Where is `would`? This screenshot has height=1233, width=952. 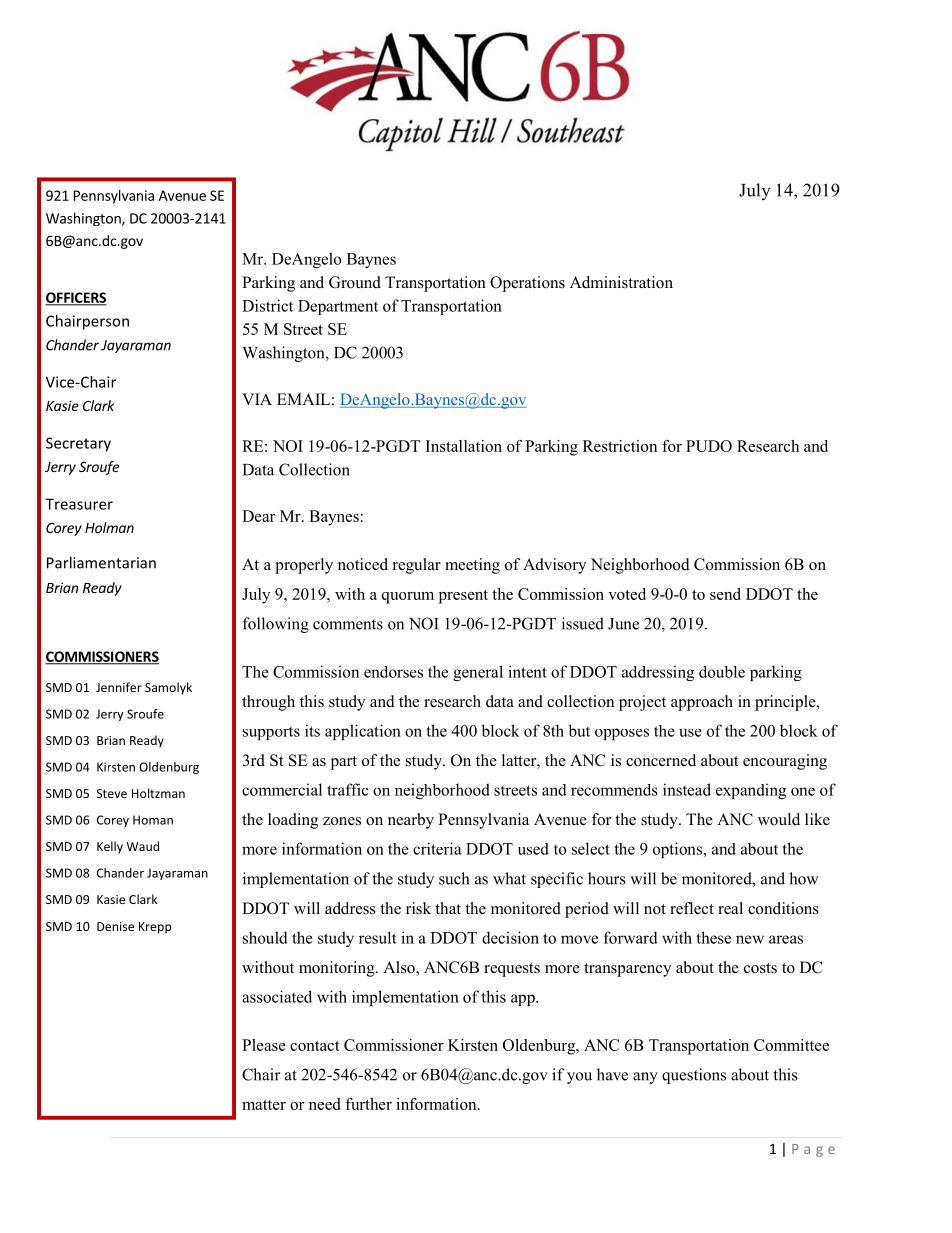
would is located at coordinates (779, 819).
